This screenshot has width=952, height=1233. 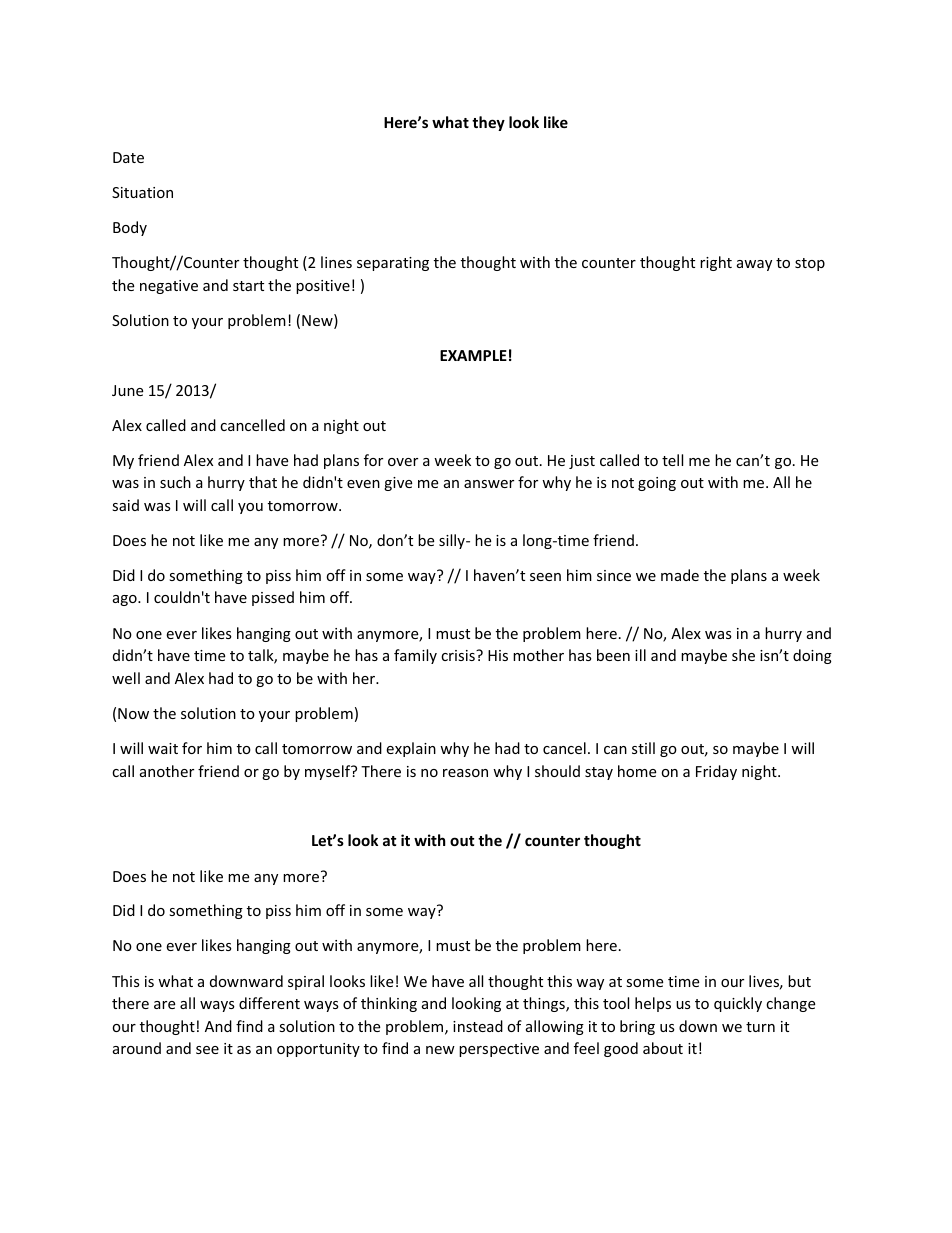 What do you see at coordinates (716, 263) in the screenshot?
I see `right` at bounding box center [716, 263].
